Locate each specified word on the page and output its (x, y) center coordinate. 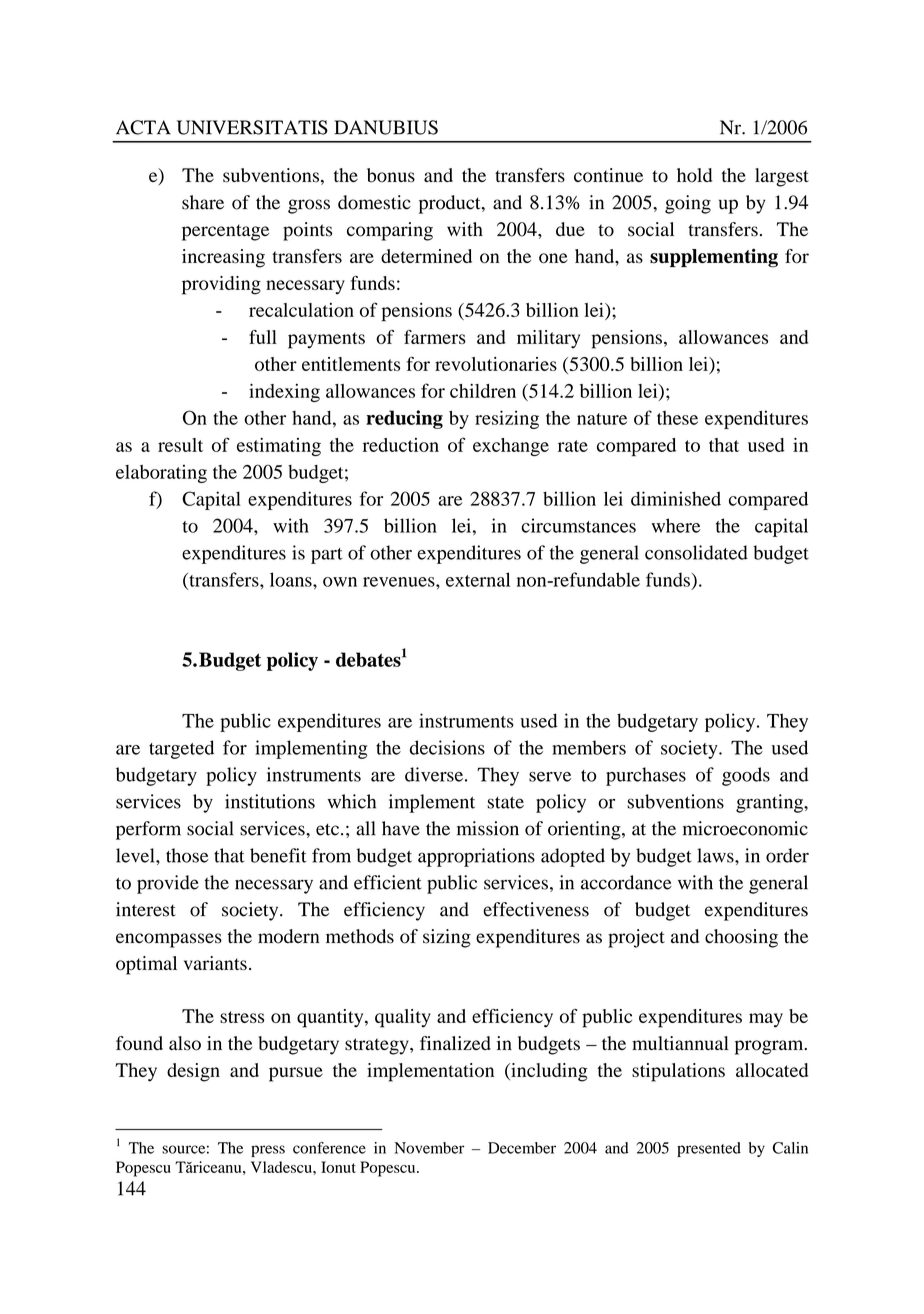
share (203, 202)
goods (746, 776)
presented (709, 1149)
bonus (391, 175)
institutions (270, 801)
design (193, 1072)
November (429, 1148)
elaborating (161, 474)
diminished (676, 498)
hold (694, 175)
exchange (511, 447)
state (505, 803)
